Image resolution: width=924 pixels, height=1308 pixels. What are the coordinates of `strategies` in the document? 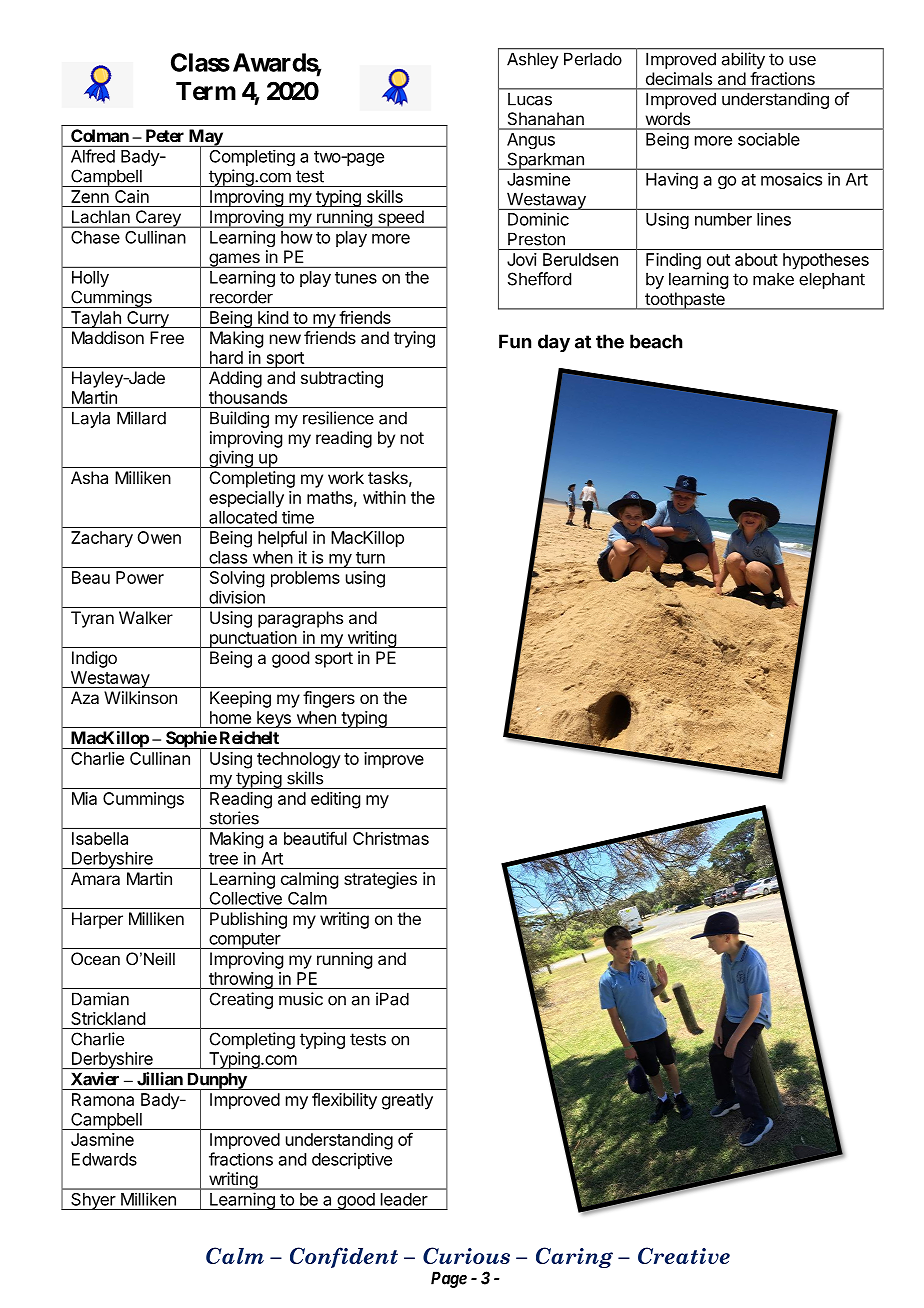 It's located at (380, 880).
